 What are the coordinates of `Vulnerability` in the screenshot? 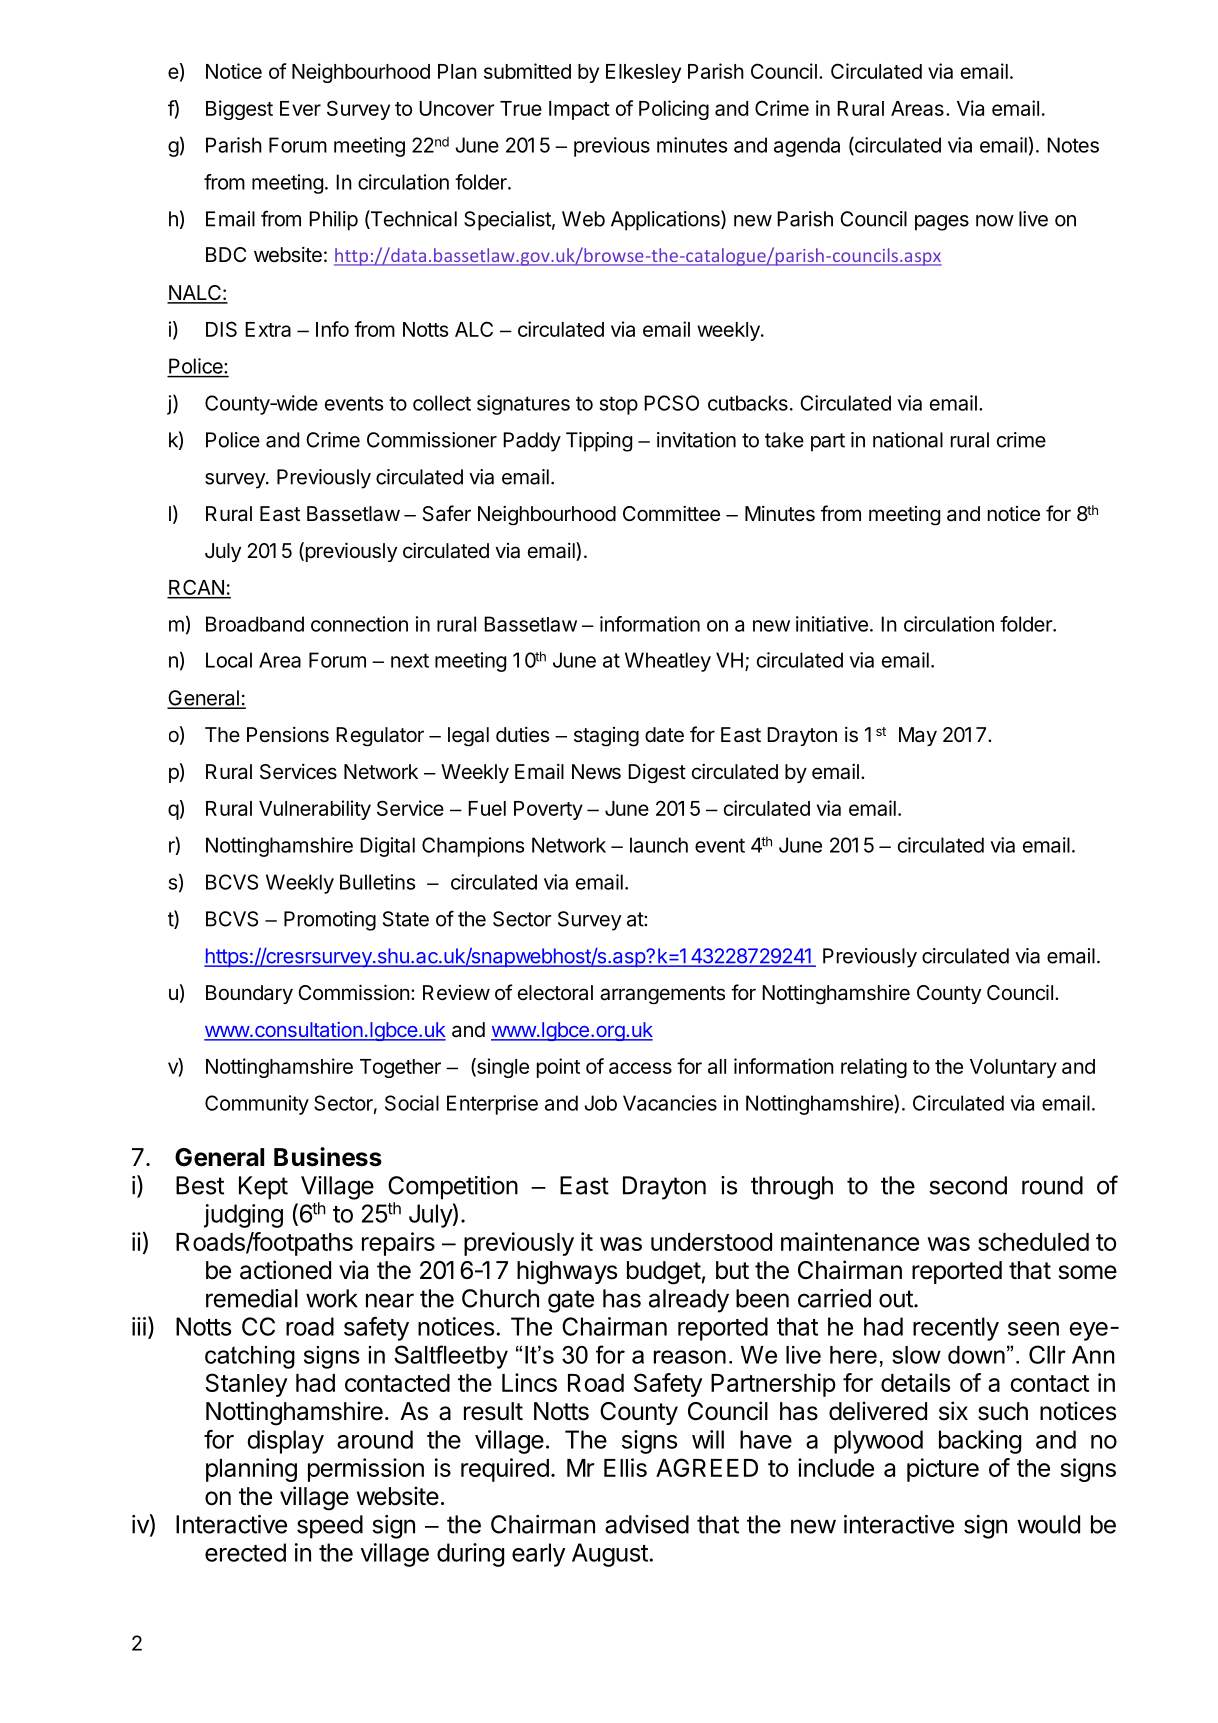 It's located at (315, 810).
